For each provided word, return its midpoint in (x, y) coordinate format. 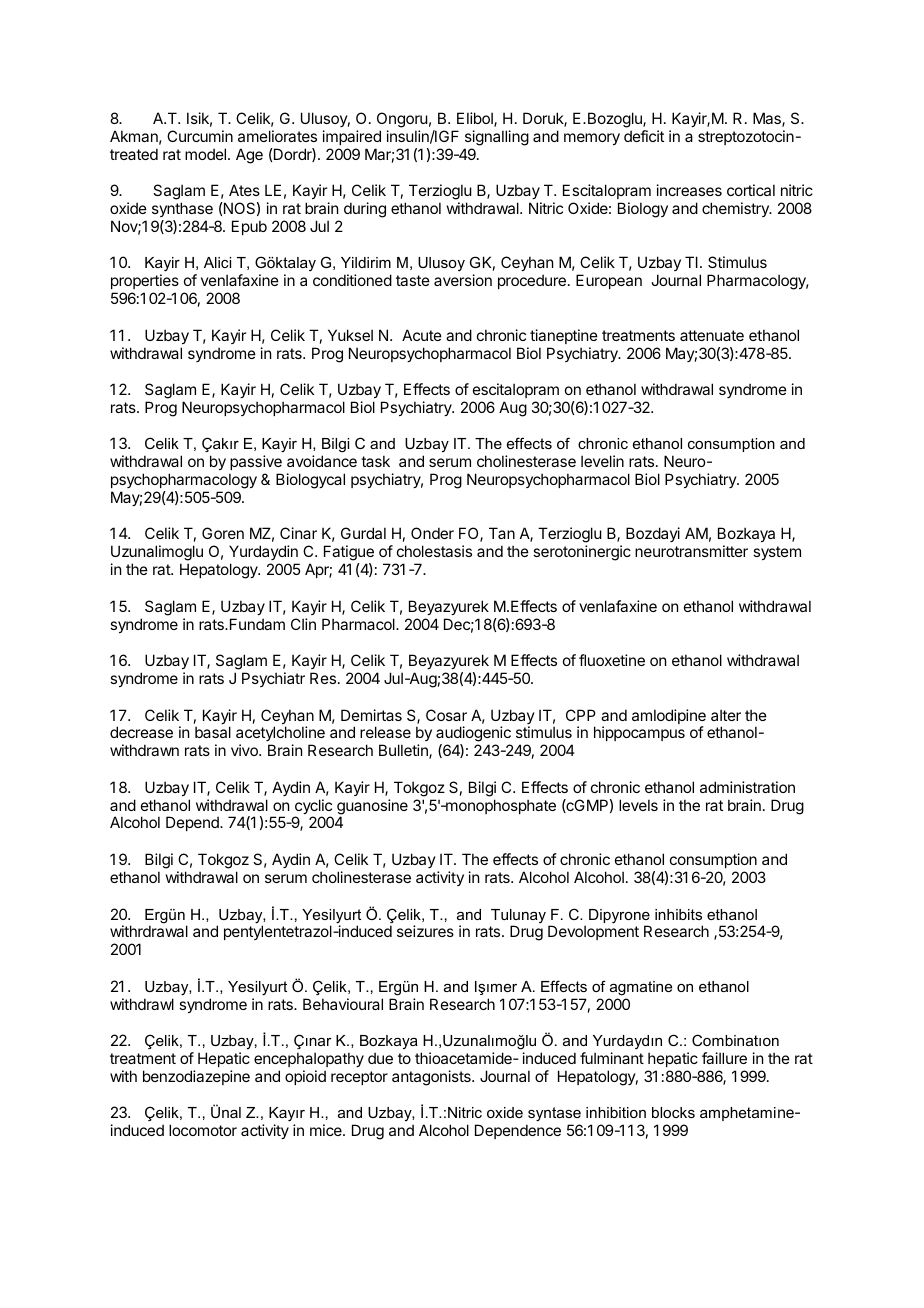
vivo (245, 750)
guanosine (372, 808)
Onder (432, 533)
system (777, 553)
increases (689, 190)
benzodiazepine (196, 1077)
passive (256, 462)
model (207, 154)
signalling (497, 138)
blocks (673, 1112)
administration (747, 787)
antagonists (432, 1078)
